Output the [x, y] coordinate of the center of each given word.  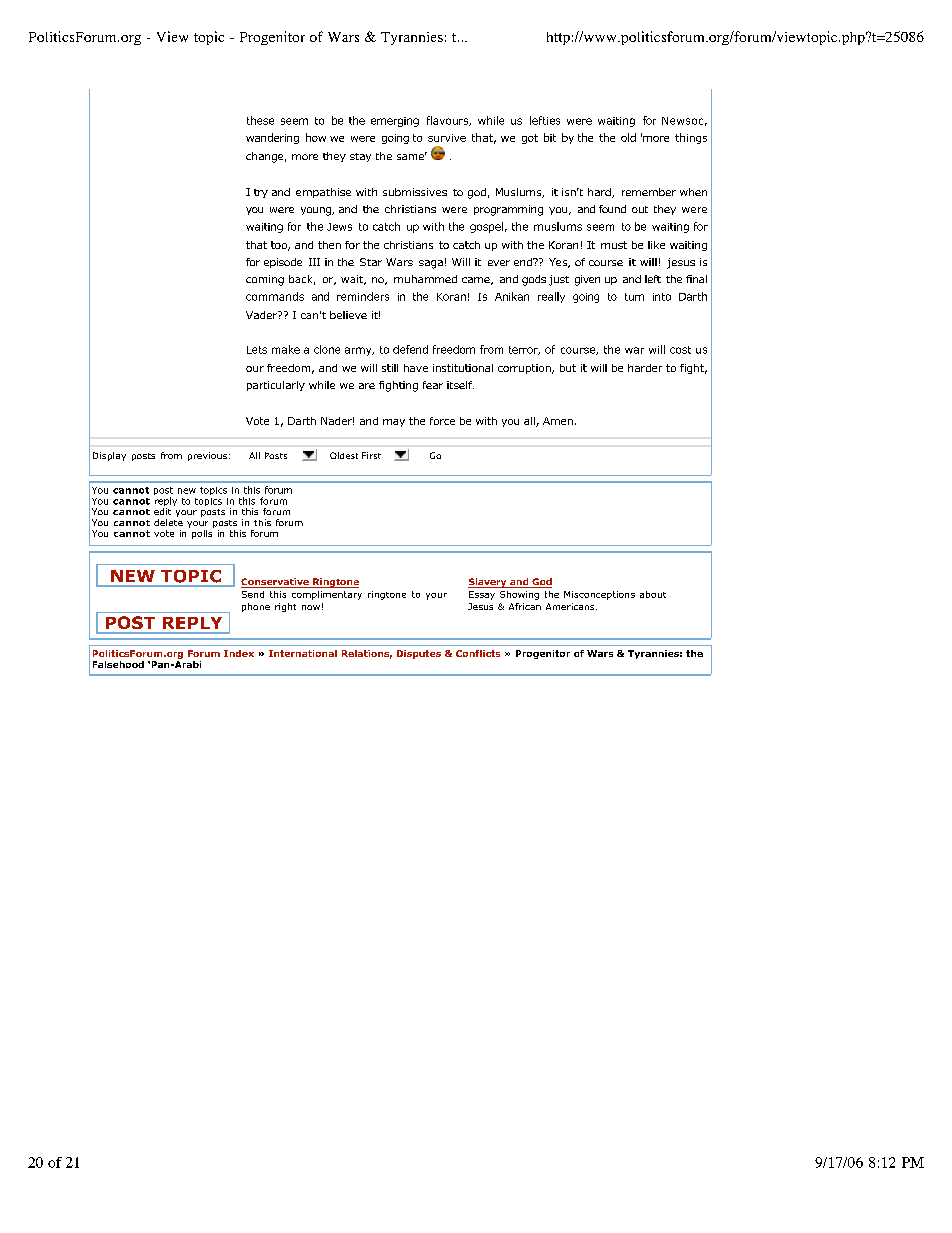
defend [410, 349]
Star [371, 262]
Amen [558, 421]
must [614, 245]
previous [207, 456]
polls [202, 534]
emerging [395, 122]
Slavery [488, 583]
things [691, 138]
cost [680, 350]
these [260, 120]
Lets [257, 350]
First [371, 455]
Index [239, 653]
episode [283, 263]
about [653, 594]
